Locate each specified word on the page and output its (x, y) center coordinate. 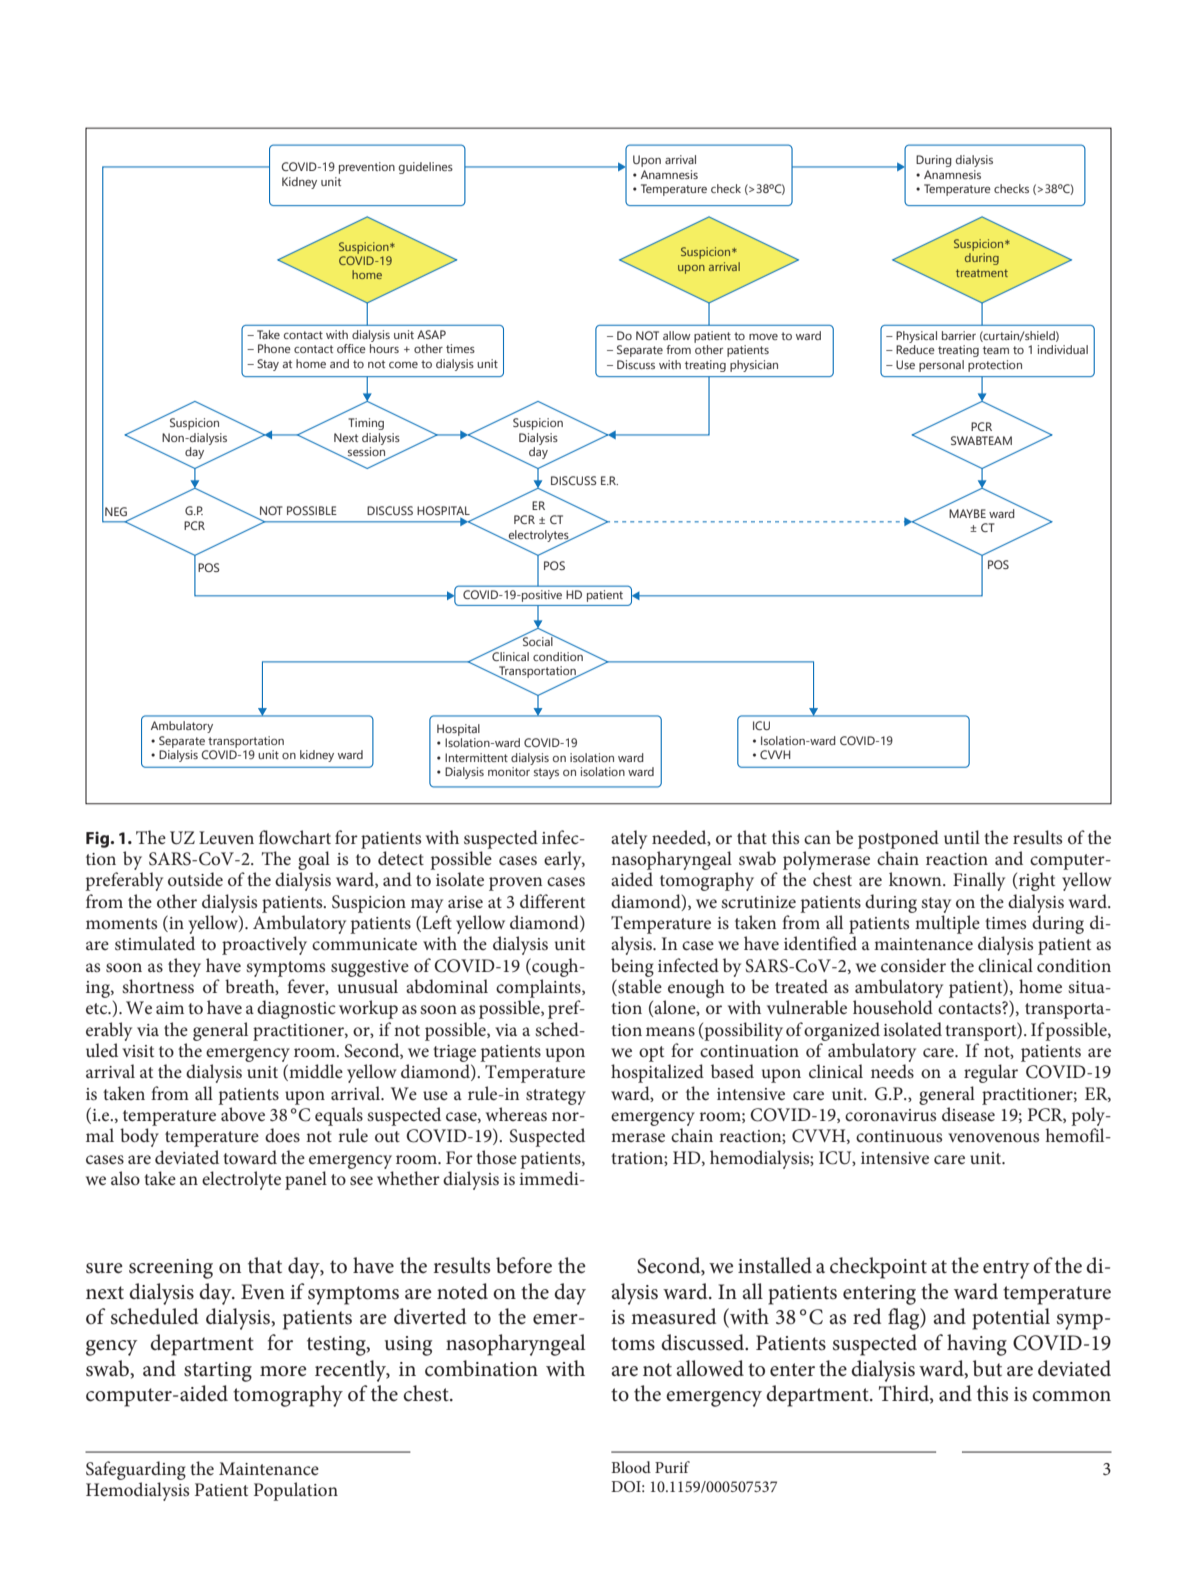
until (962, 837)
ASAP (431, 334)
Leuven (226, 838)
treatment (982, 273)
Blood (631, 1467)
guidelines (426, 168)
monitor (509, 771)
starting (218, 1372)
